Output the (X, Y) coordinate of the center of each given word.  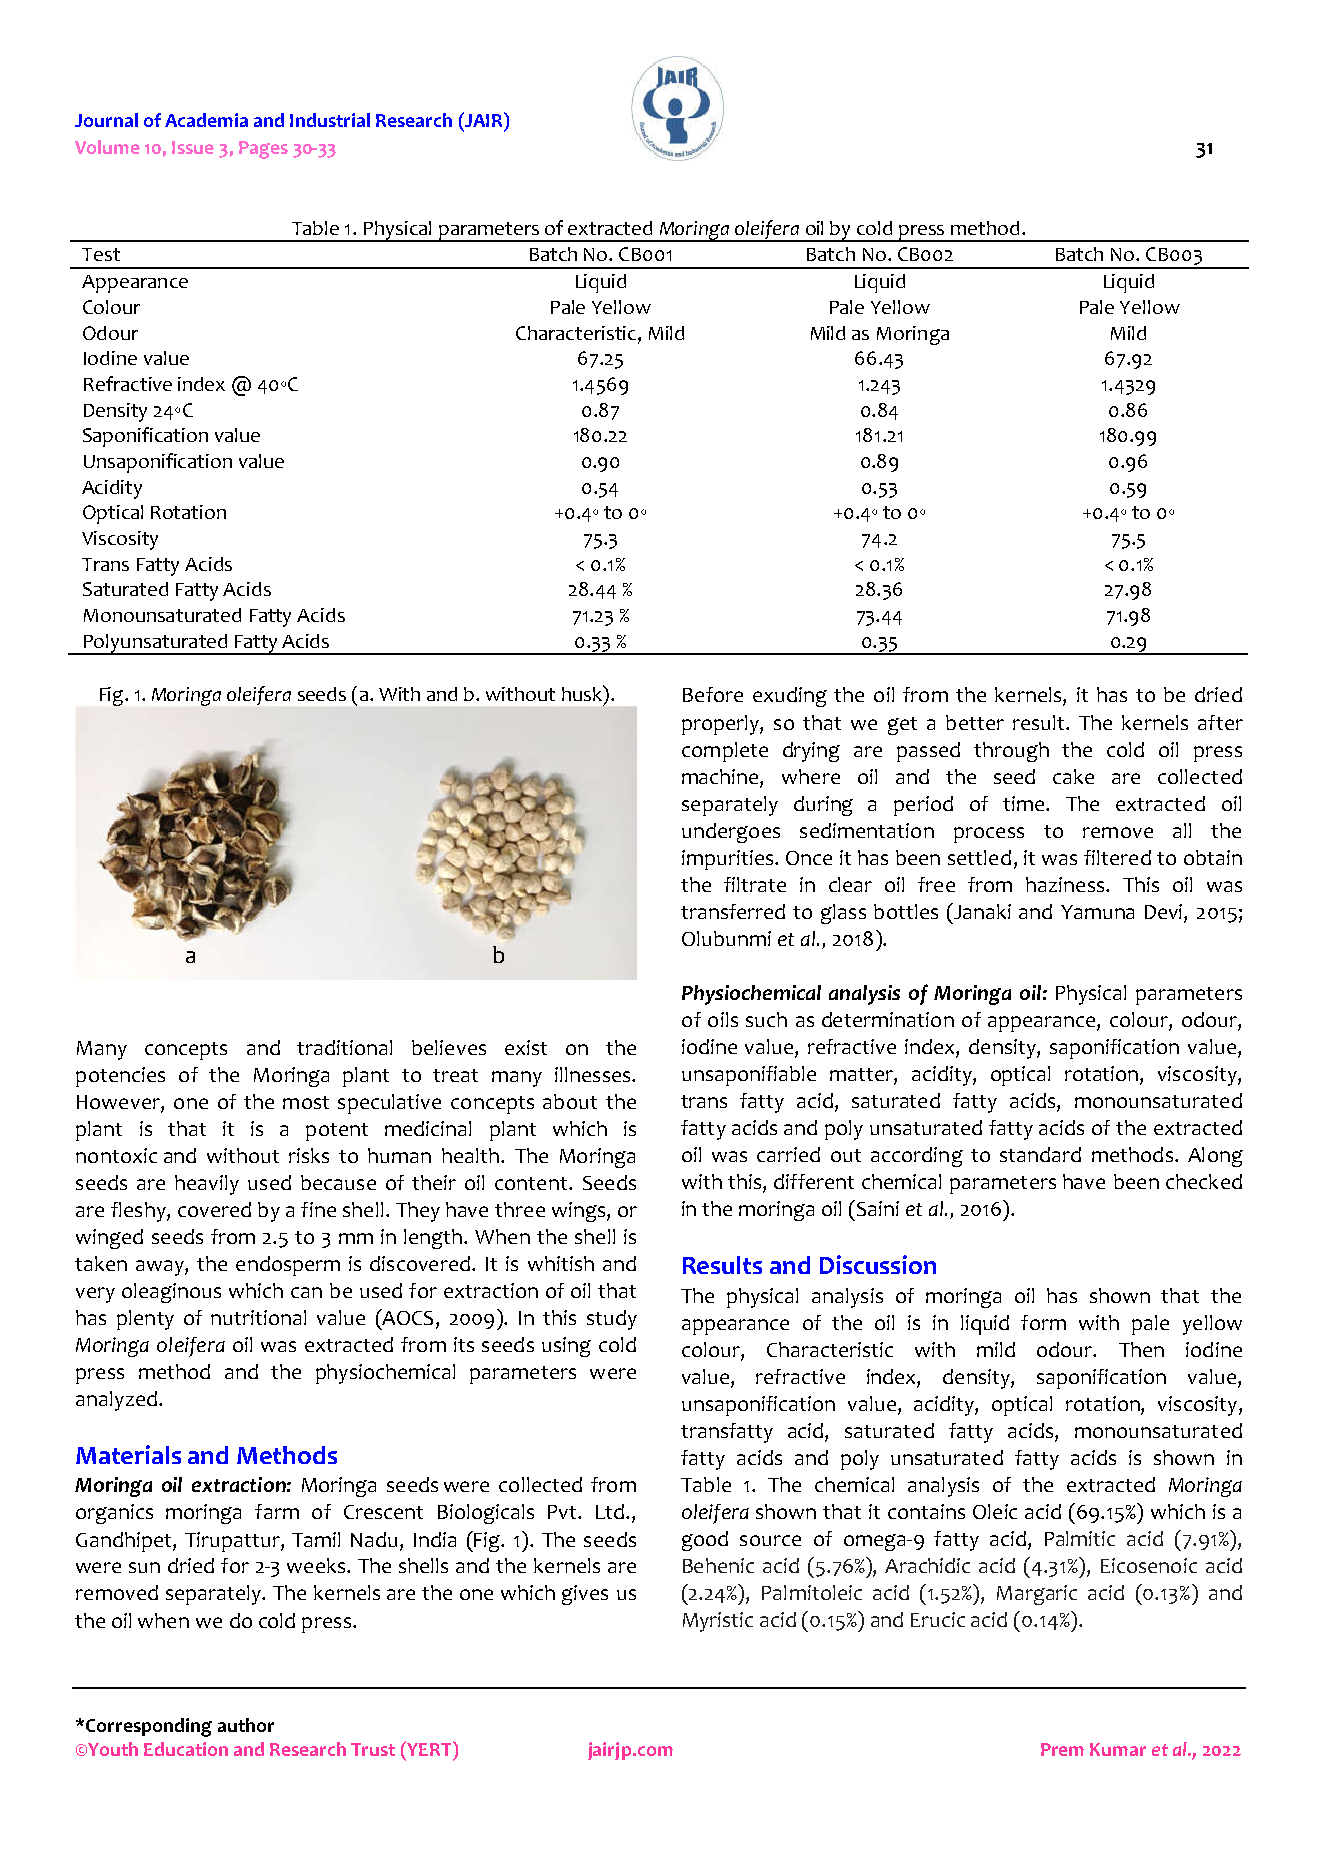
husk (583, 694)
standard (1040, 1154)
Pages (263, 150)
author (246, 1725)
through (1011, 752)
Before (713, 694)
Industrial (330, 120)
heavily (207, 1185)
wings (580, 1212)
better (975, 722)
